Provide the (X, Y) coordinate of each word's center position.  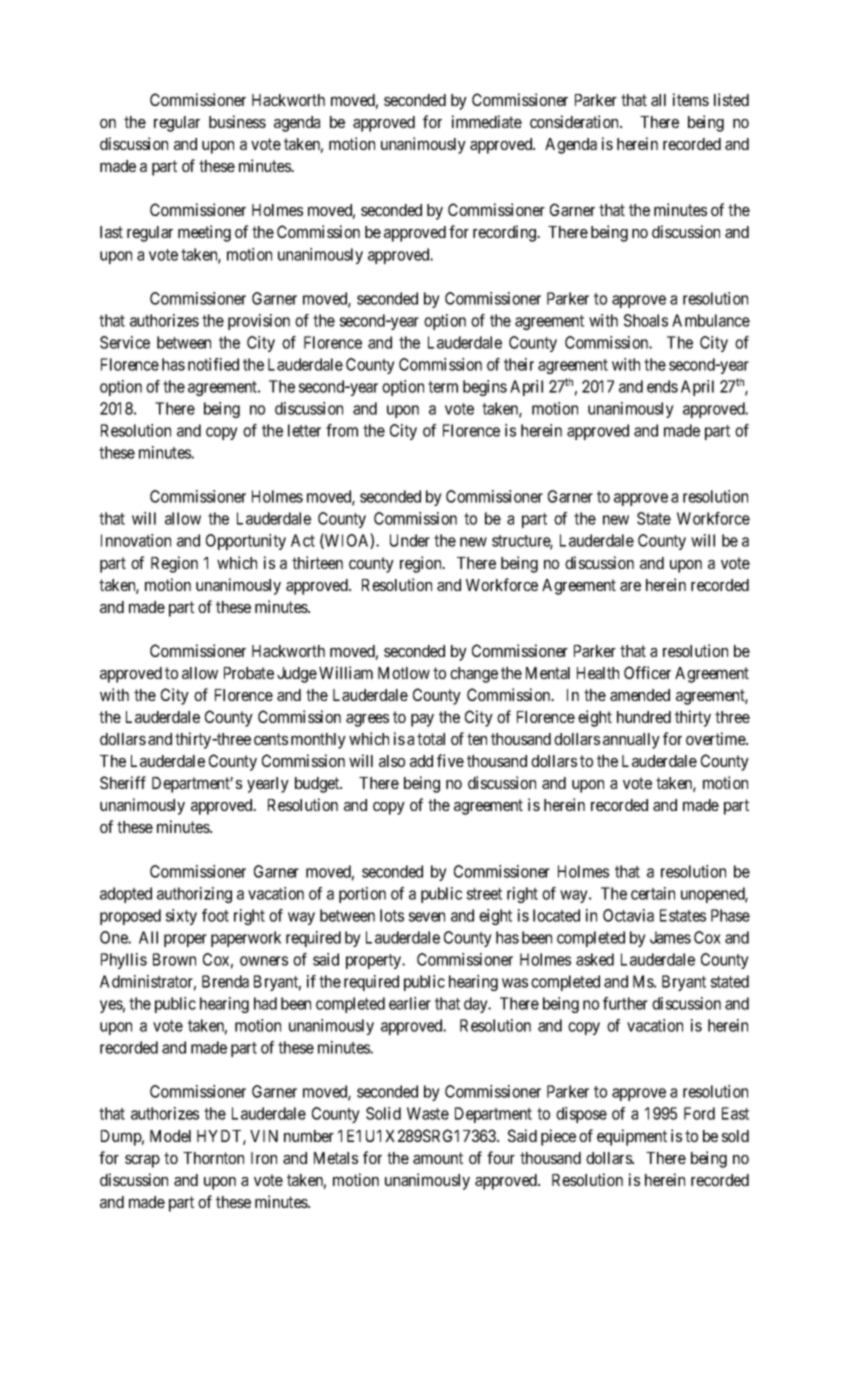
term (443, 387)
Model (170, 1136)
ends (662, 386)
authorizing (194, 895)
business (237, 121)
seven (427, 917)
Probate (249, 673)
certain (653, 893)
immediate (487, 121)
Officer (647, 672)
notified (213, 364)
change (474, 675)
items (691, 99)
